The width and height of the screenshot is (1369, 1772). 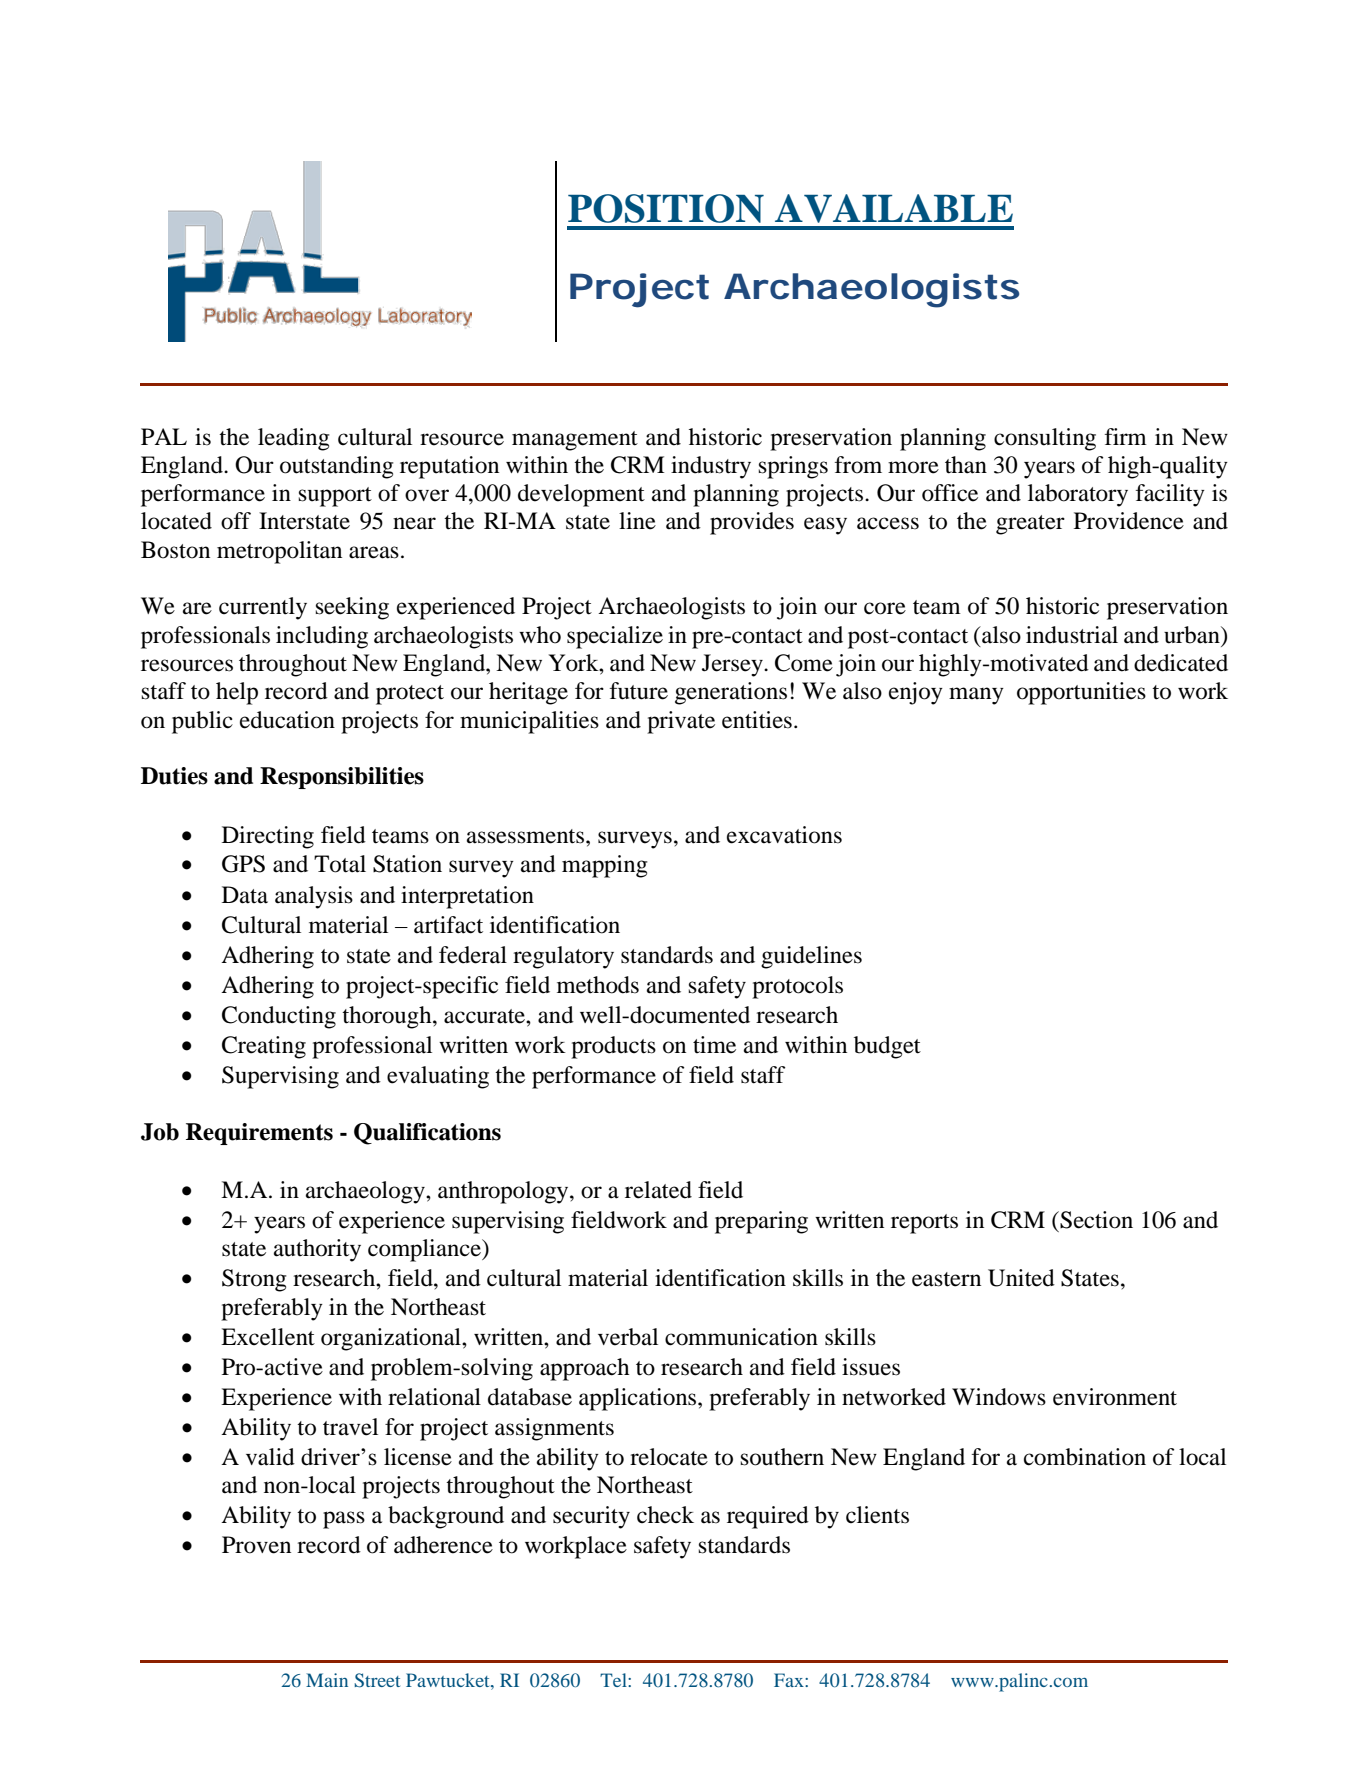 I want to click on Requirements, so click(x=259, y=1134).
